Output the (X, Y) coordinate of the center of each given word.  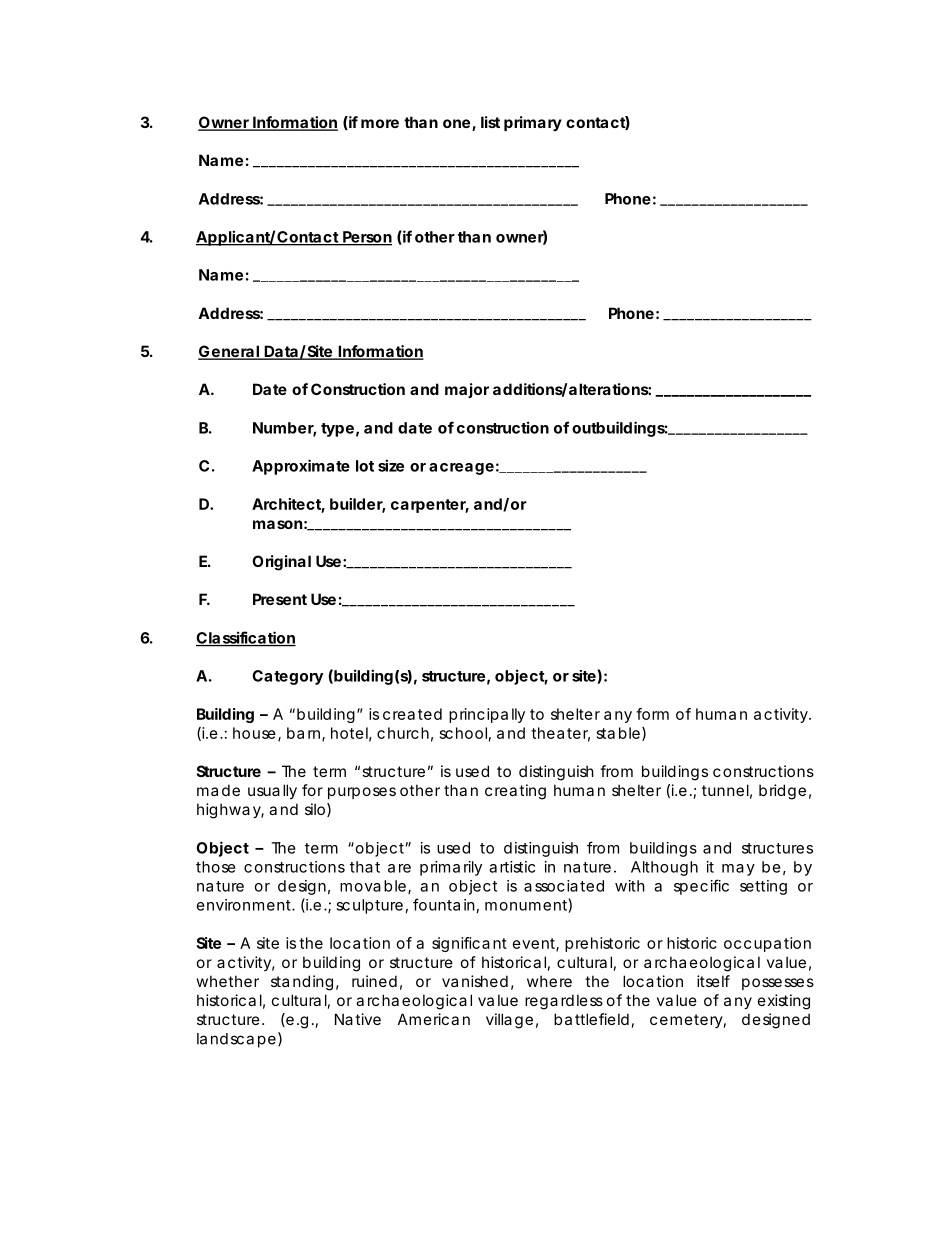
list (490, 122)
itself (713, 981)
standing (302, 983)
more (380, 123)
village (509, 1021)
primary (533, 123)
